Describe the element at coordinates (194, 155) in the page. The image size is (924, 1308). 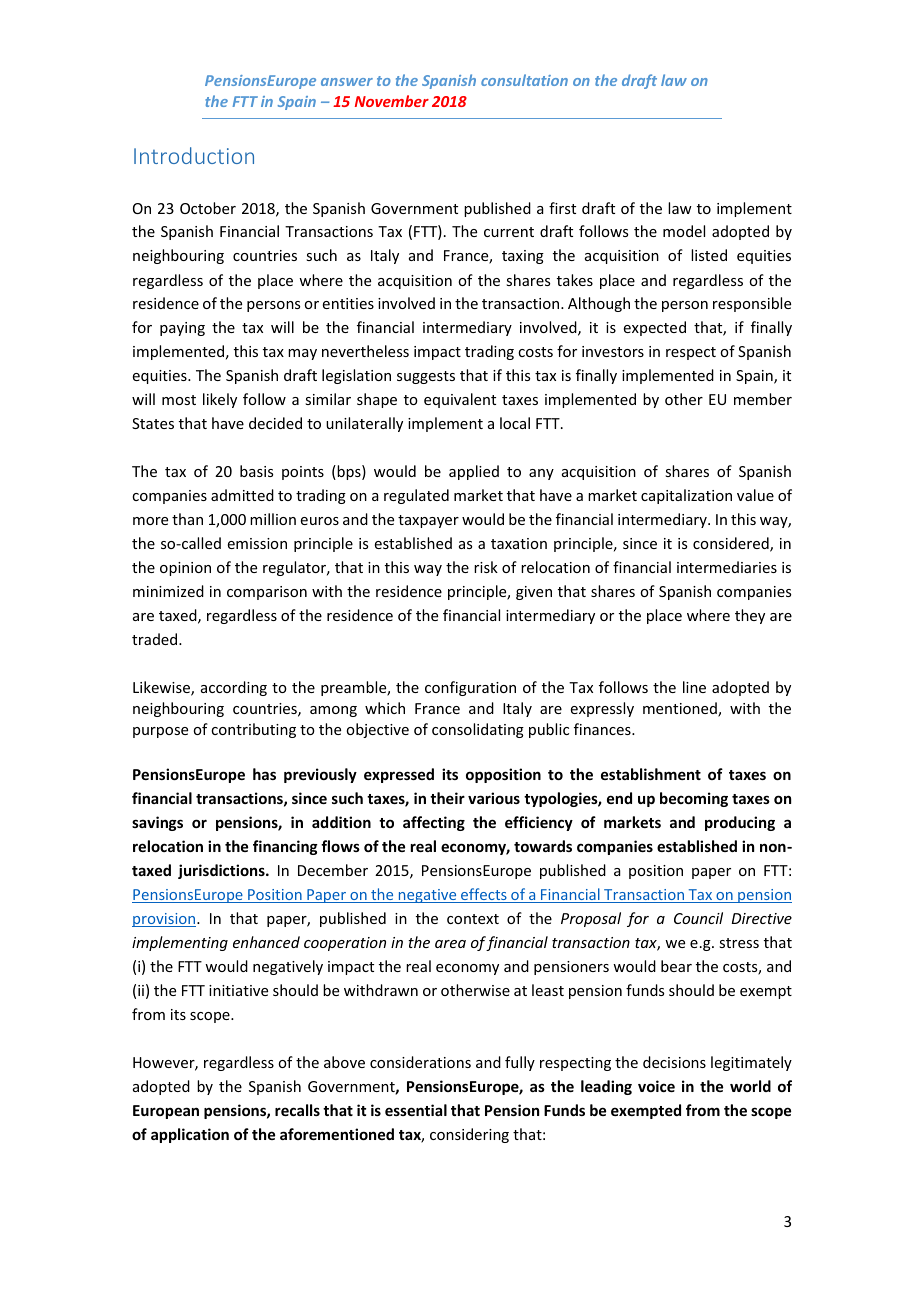
I see `Introduction` at that location.
